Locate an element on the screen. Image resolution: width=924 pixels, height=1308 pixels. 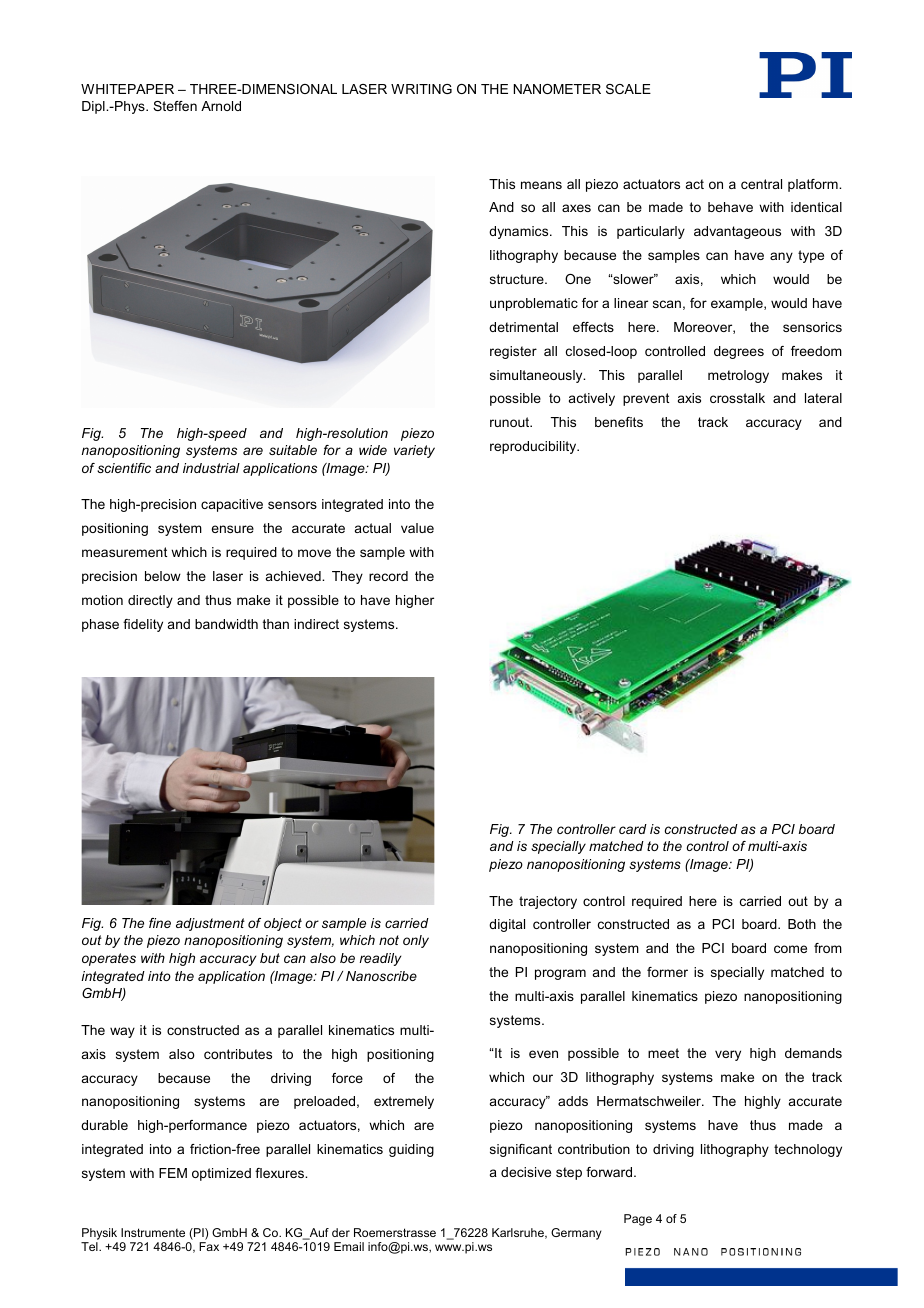
come is located at coordinates (790, 949).
